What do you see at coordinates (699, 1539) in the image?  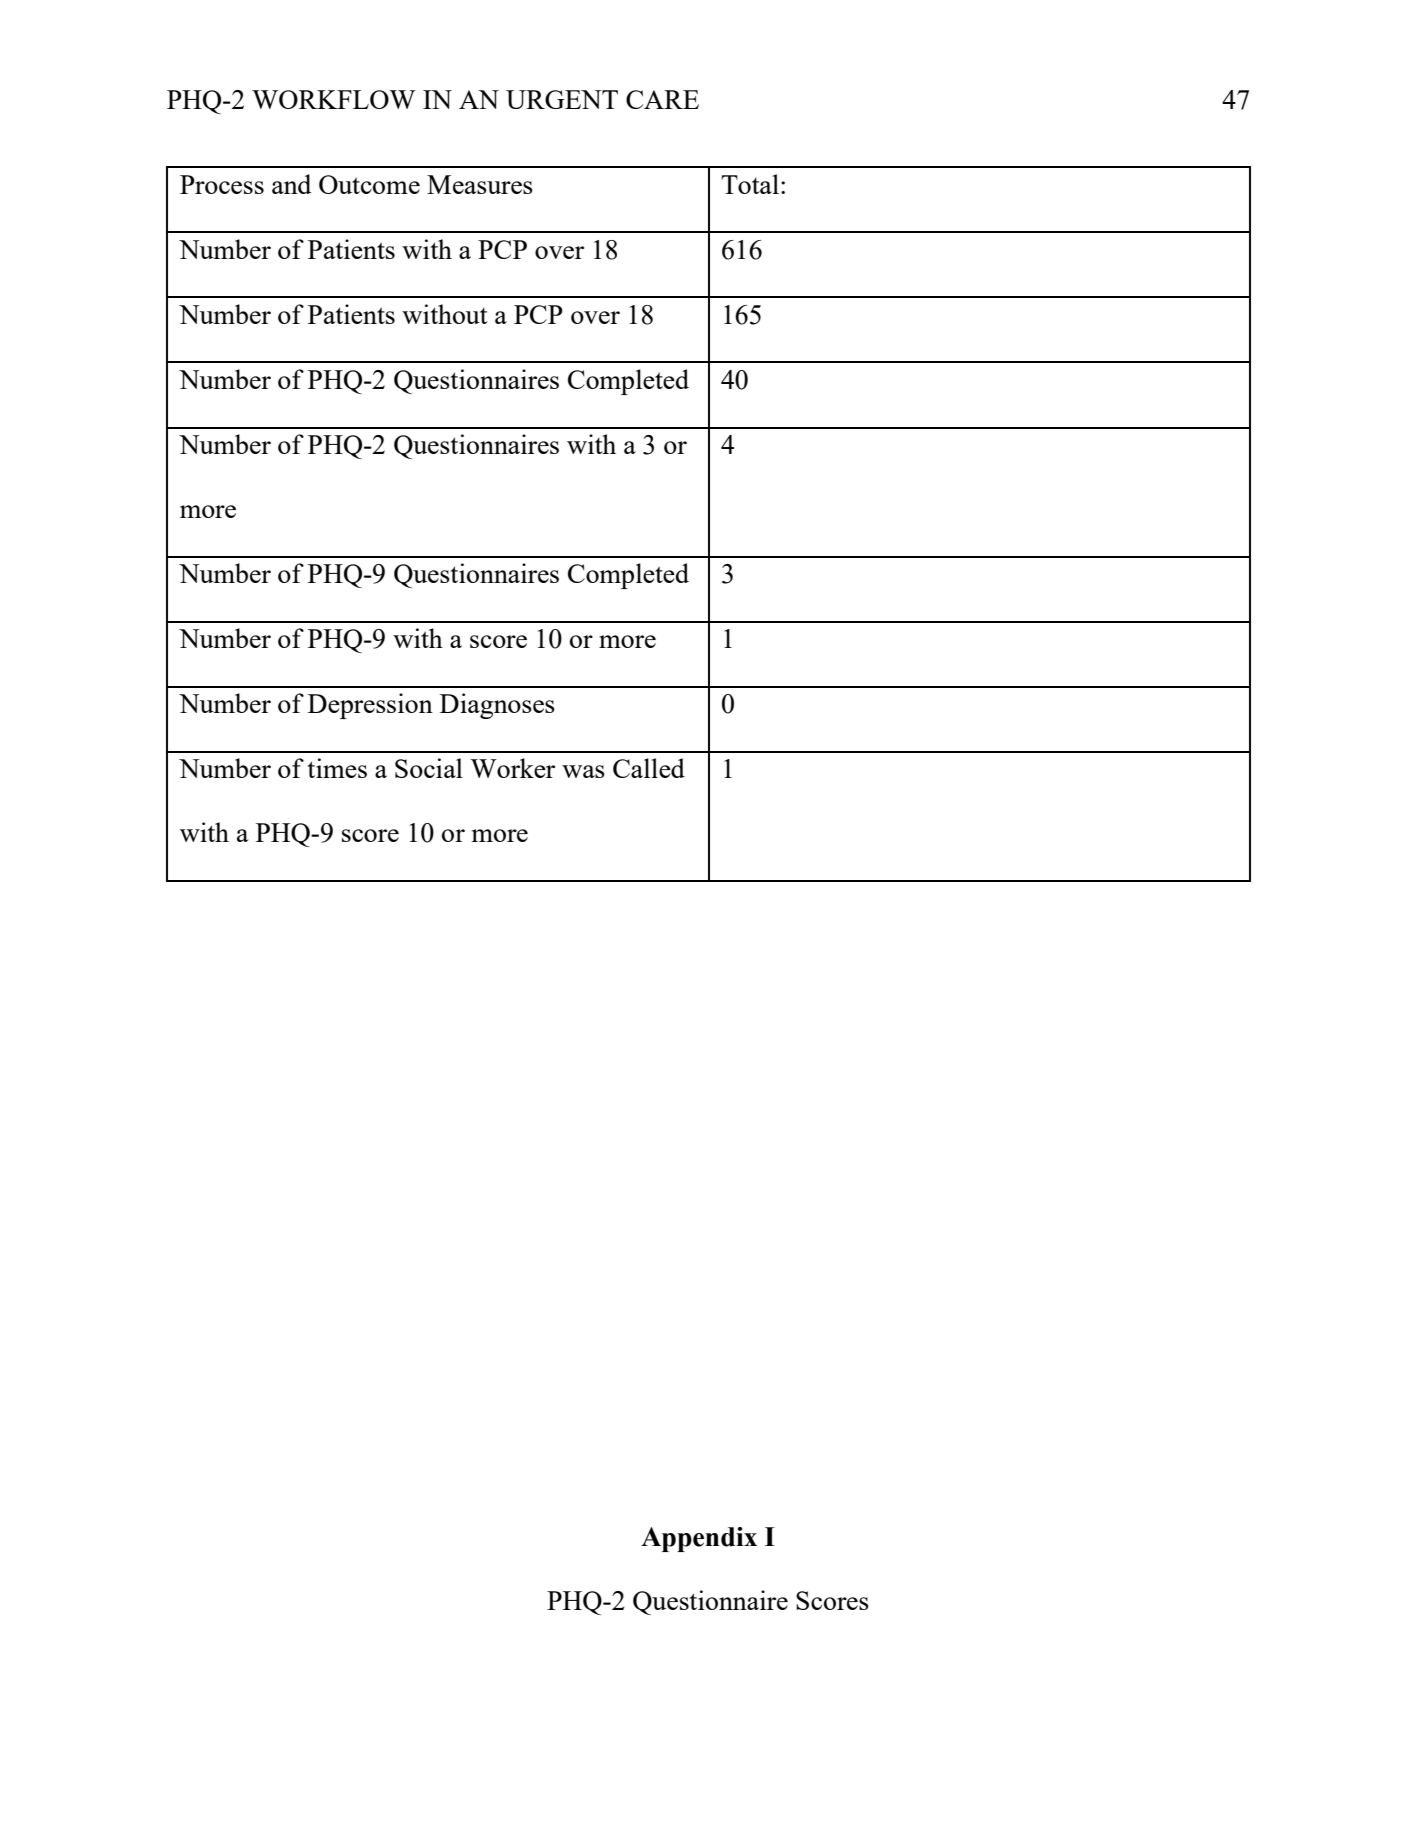 I see `Appendix` at bounding box center [699, 1539].
